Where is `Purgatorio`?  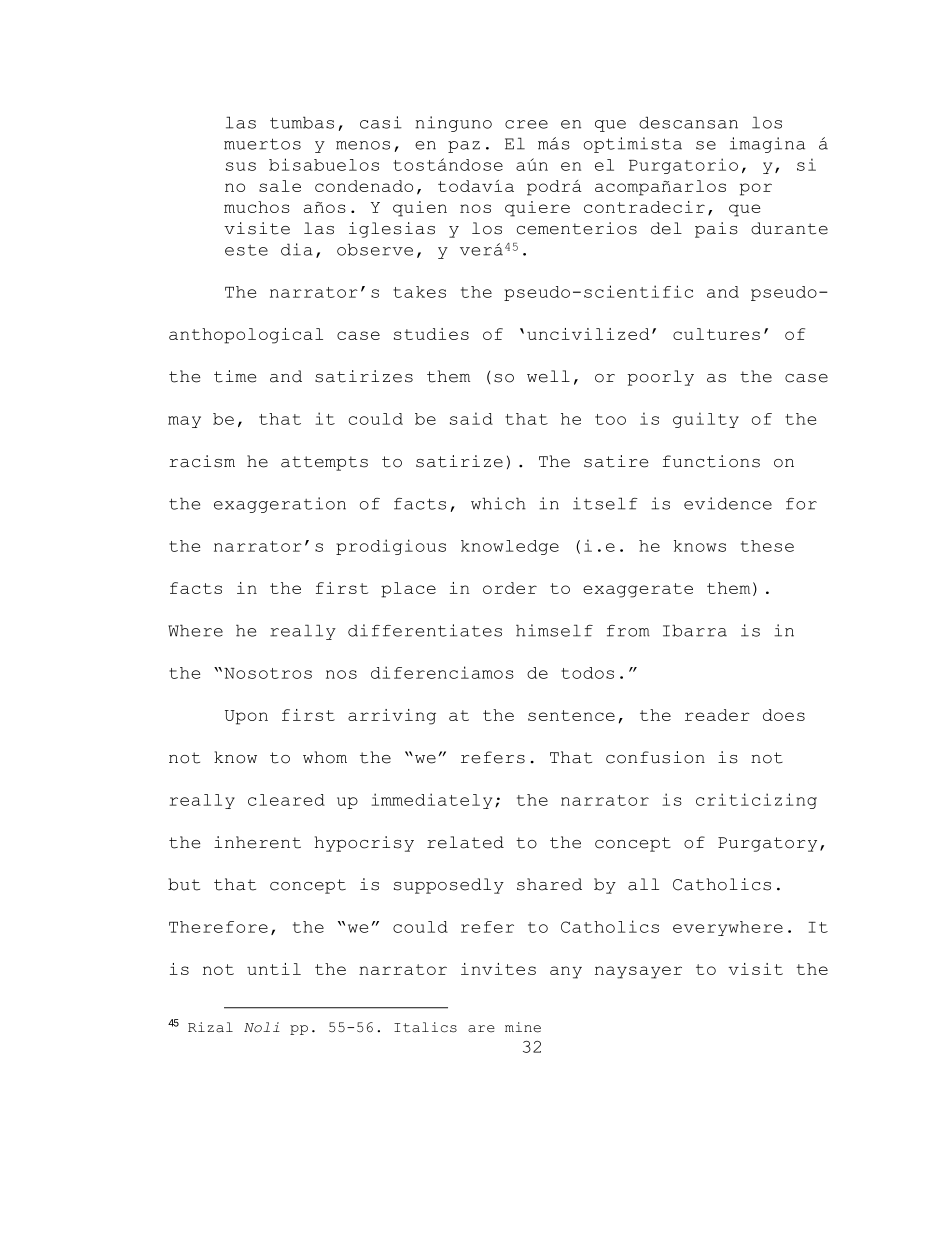 Purgatorio is located at coordinates (683, 166).
